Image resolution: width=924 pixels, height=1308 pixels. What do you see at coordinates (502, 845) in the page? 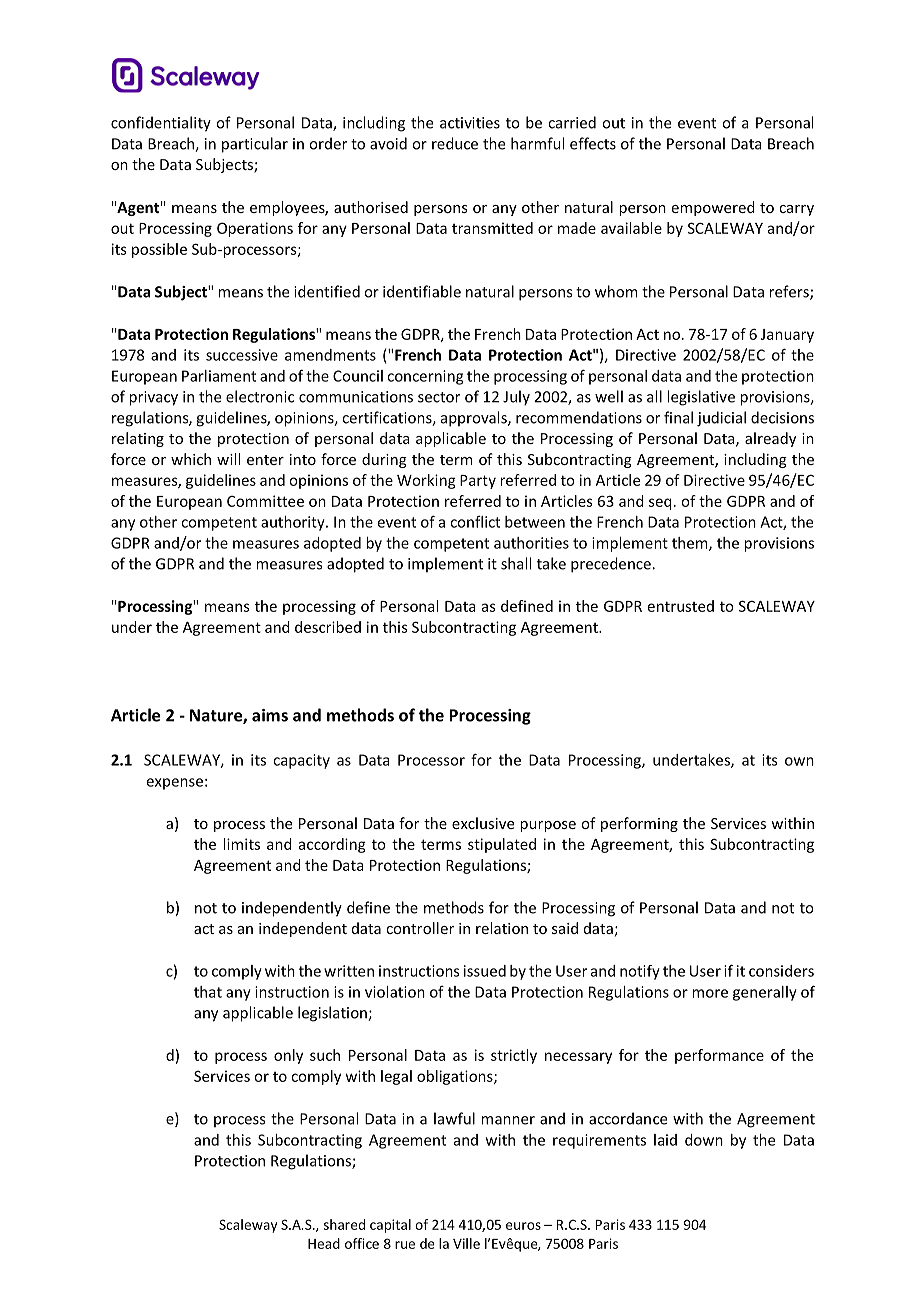
I see `stipulated` at bounding box center [502, 845].
